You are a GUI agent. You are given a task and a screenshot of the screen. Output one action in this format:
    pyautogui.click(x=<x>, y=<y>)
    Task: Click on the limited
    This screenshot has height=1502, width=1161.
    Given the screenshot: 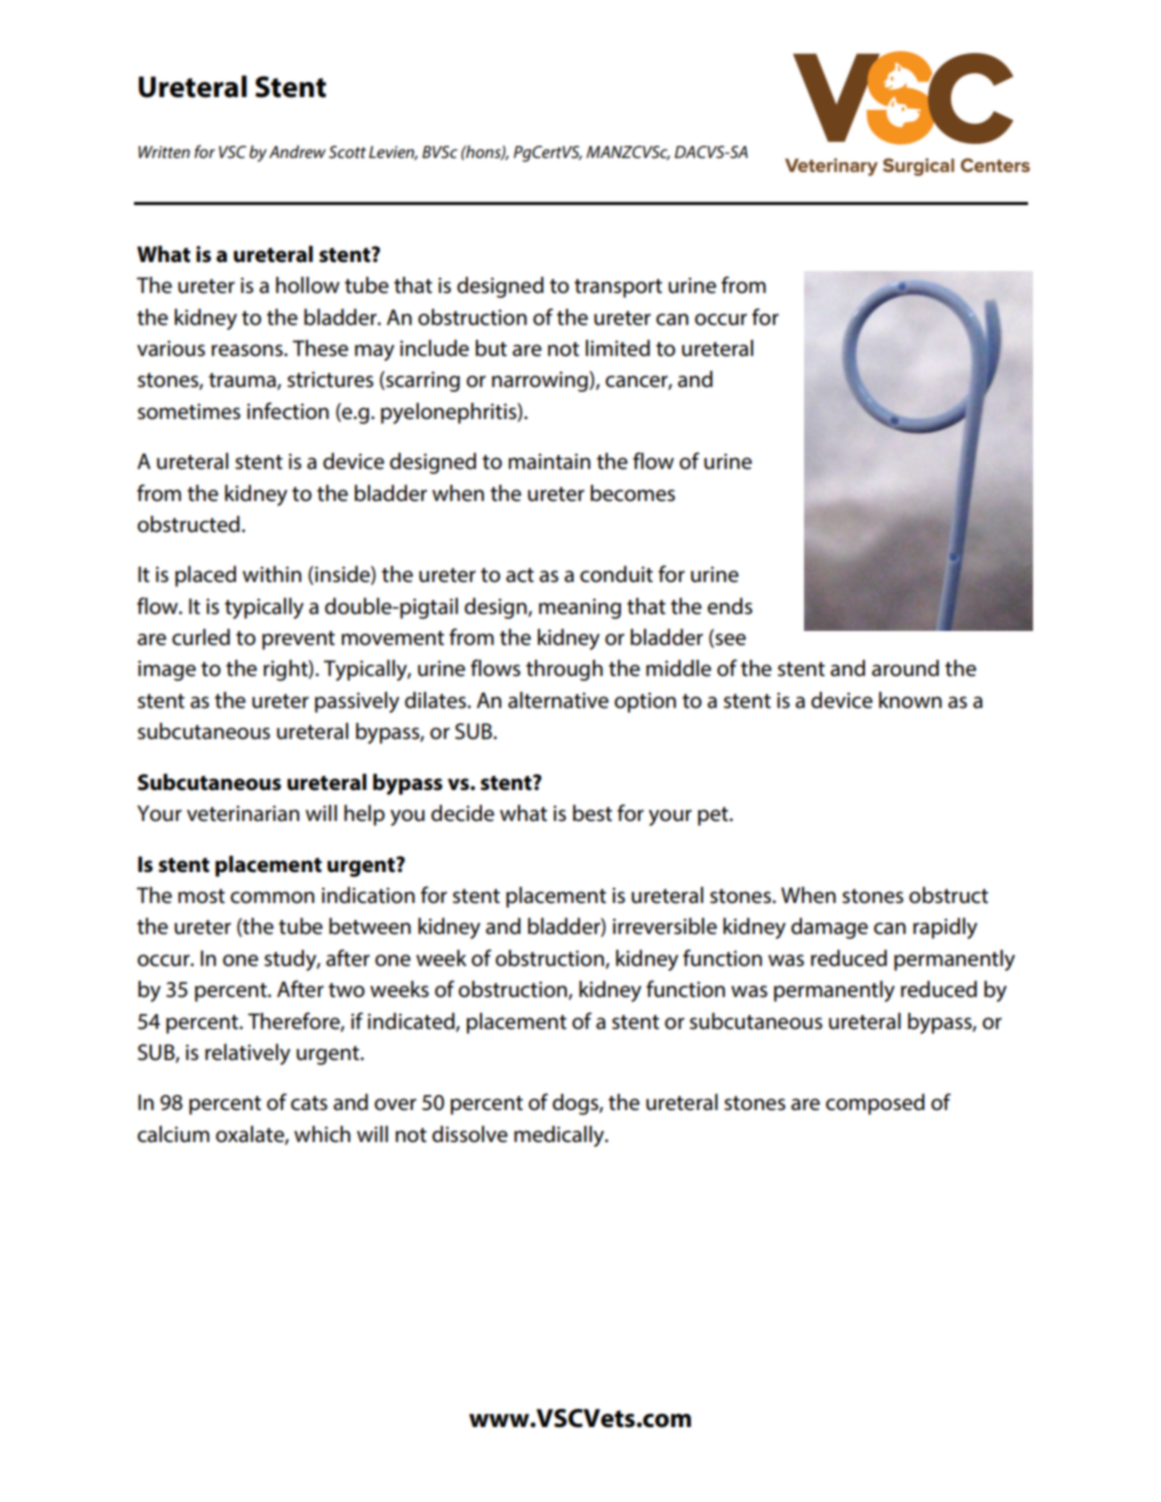 What is the action you would take?
    pyautogui.click(x=618, y=348)
